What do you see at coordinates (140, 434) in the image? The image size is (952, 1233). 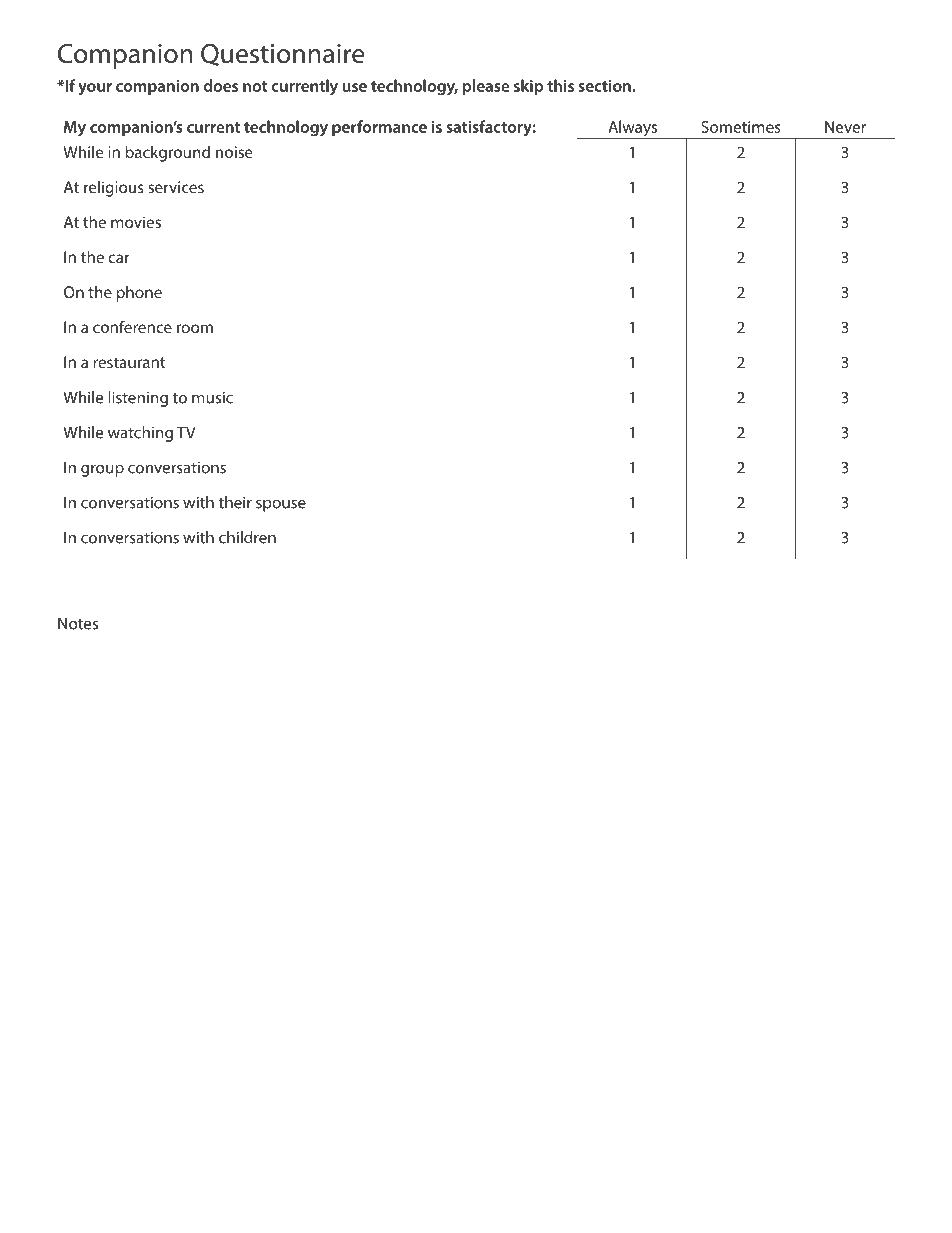 I see `watching` at bounding box center [140, 434].
